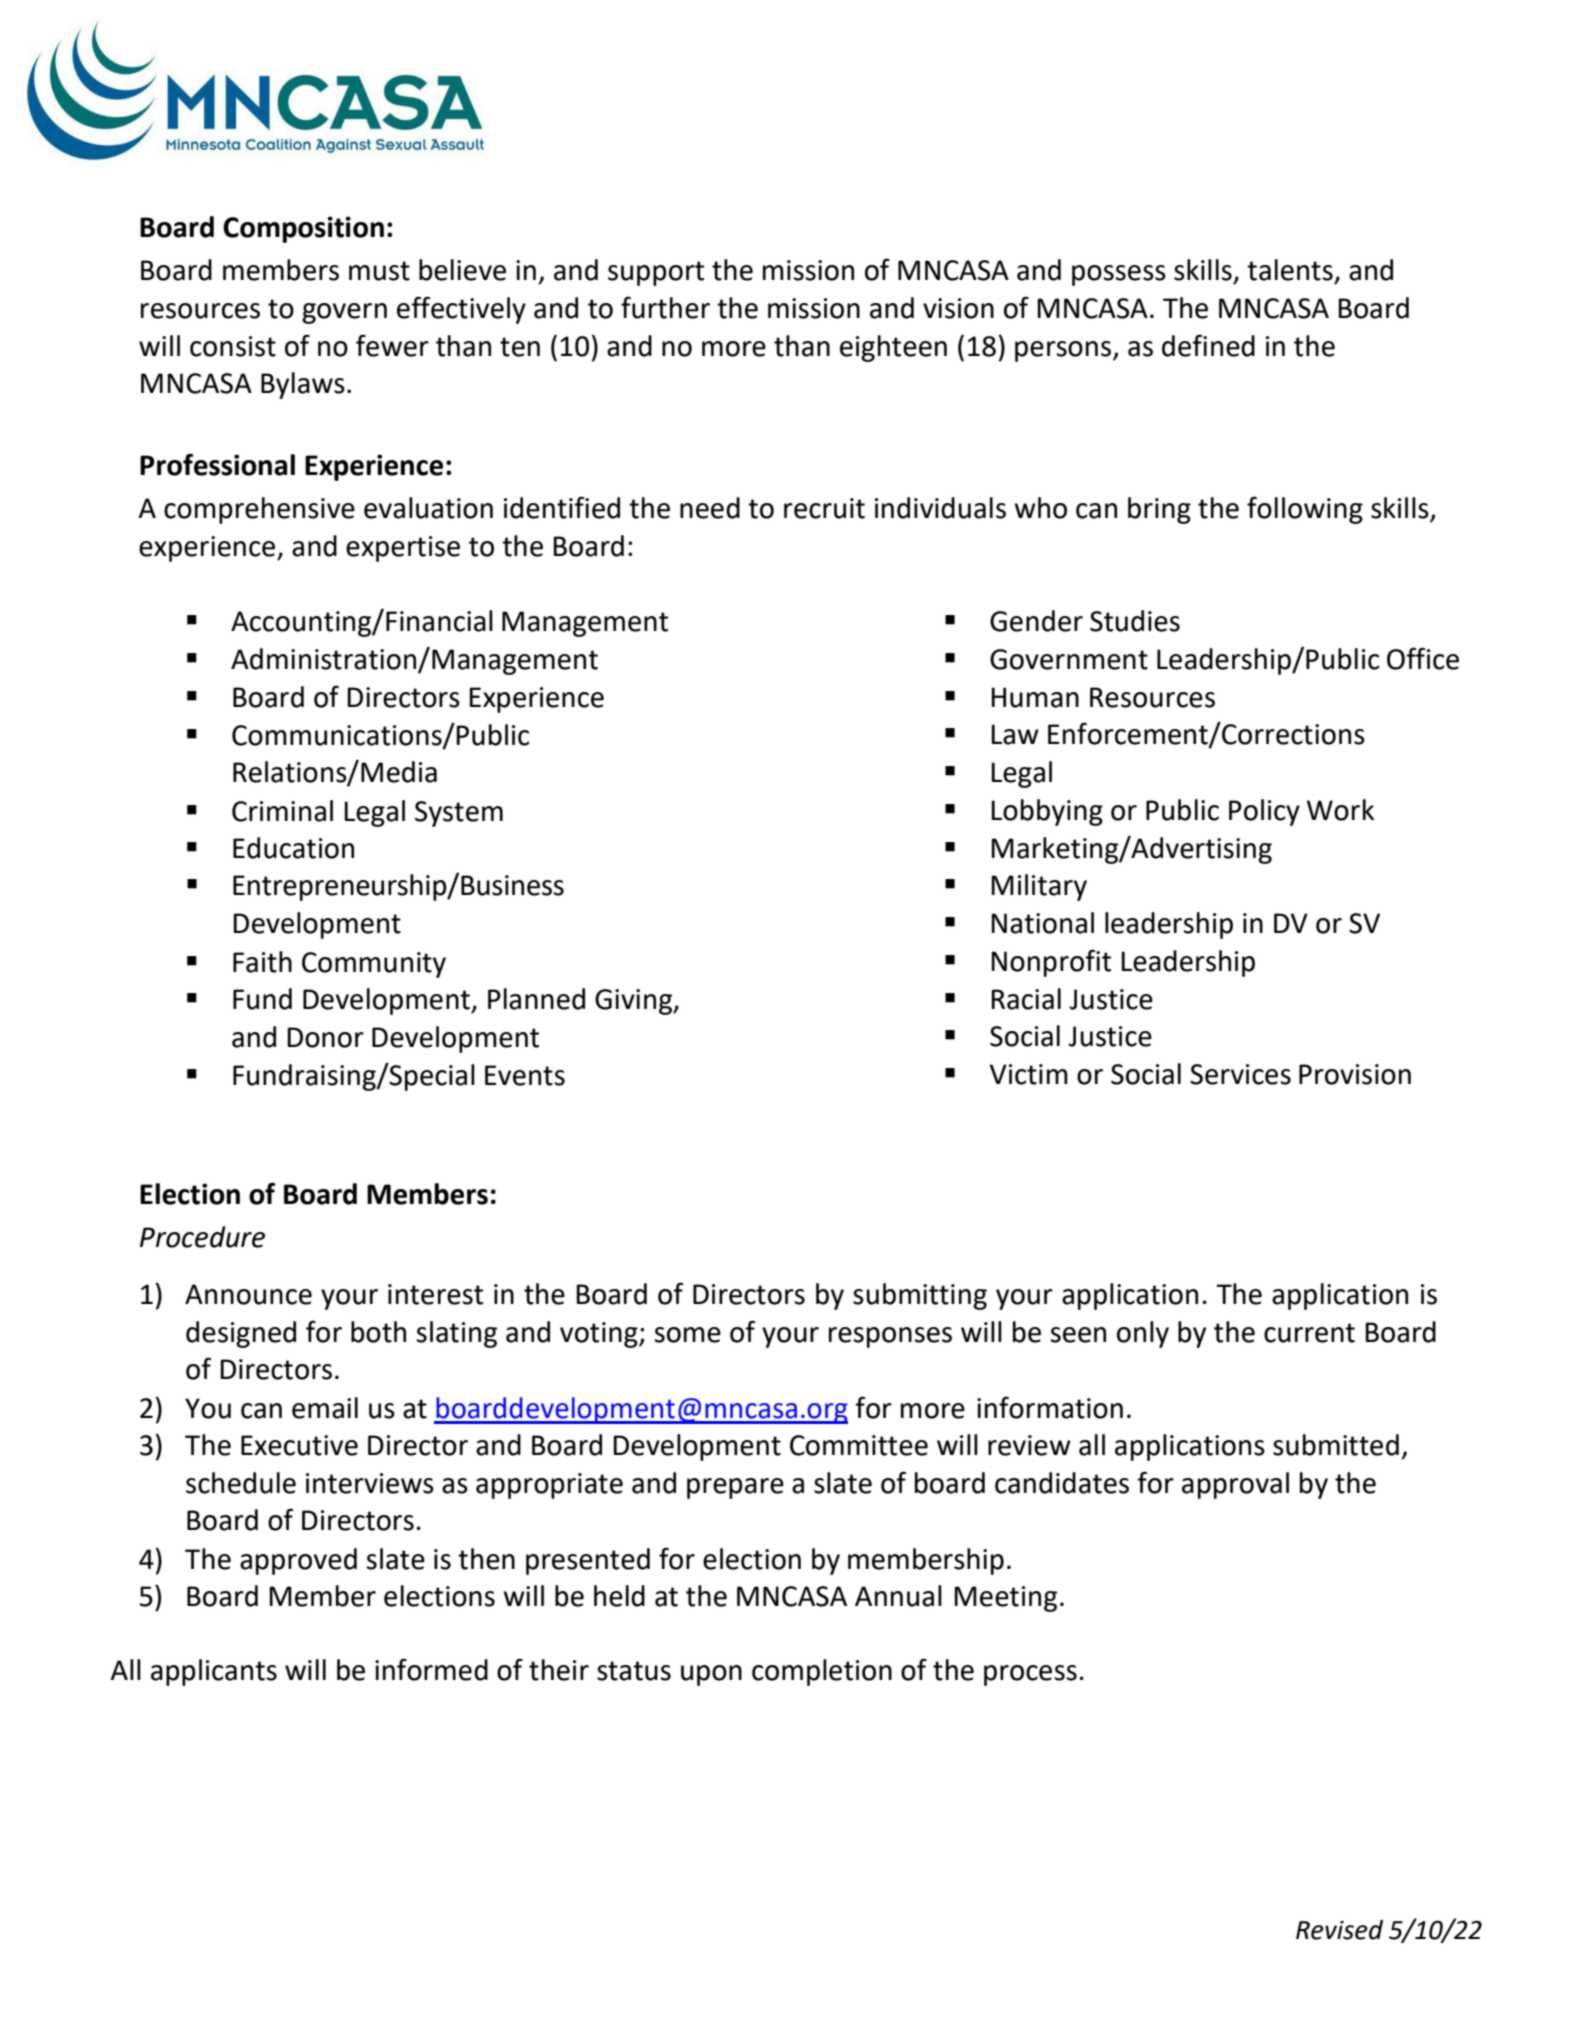  What do you see at coordinates (822, 1672) in the page?
I see `completion` at bounding box center [822, 1672].
